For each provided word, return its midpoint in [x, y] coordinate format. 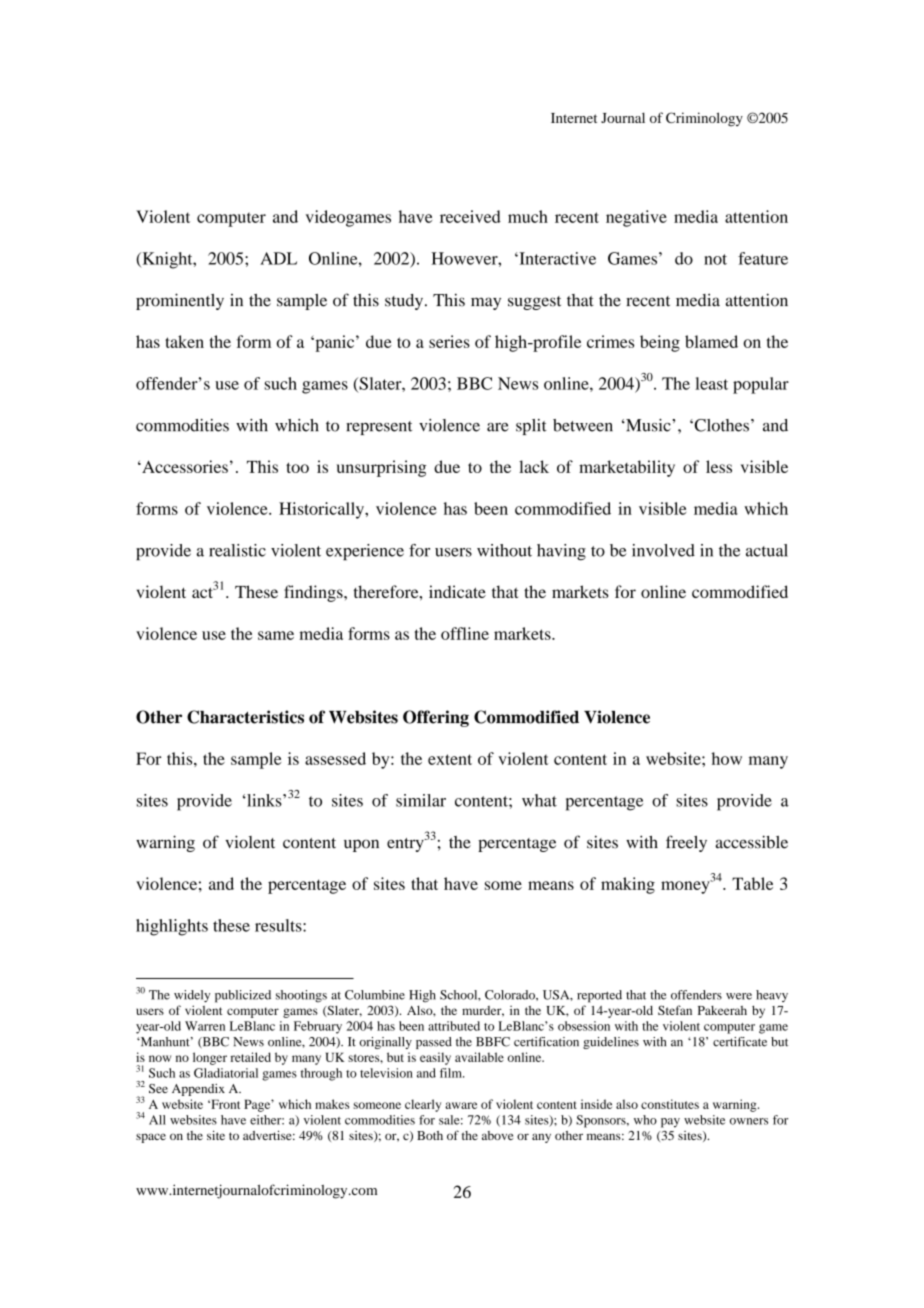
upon [361, 845]
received [470, 216]
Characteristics [245, 717]
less [719, 466]
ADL [278, 258]
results [279, 925]
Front [224, 1104]
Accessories [184, 466]
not [715, 259]
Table [752, 883]
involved [663, 550]
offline [465, 633]
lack [534, 466]
